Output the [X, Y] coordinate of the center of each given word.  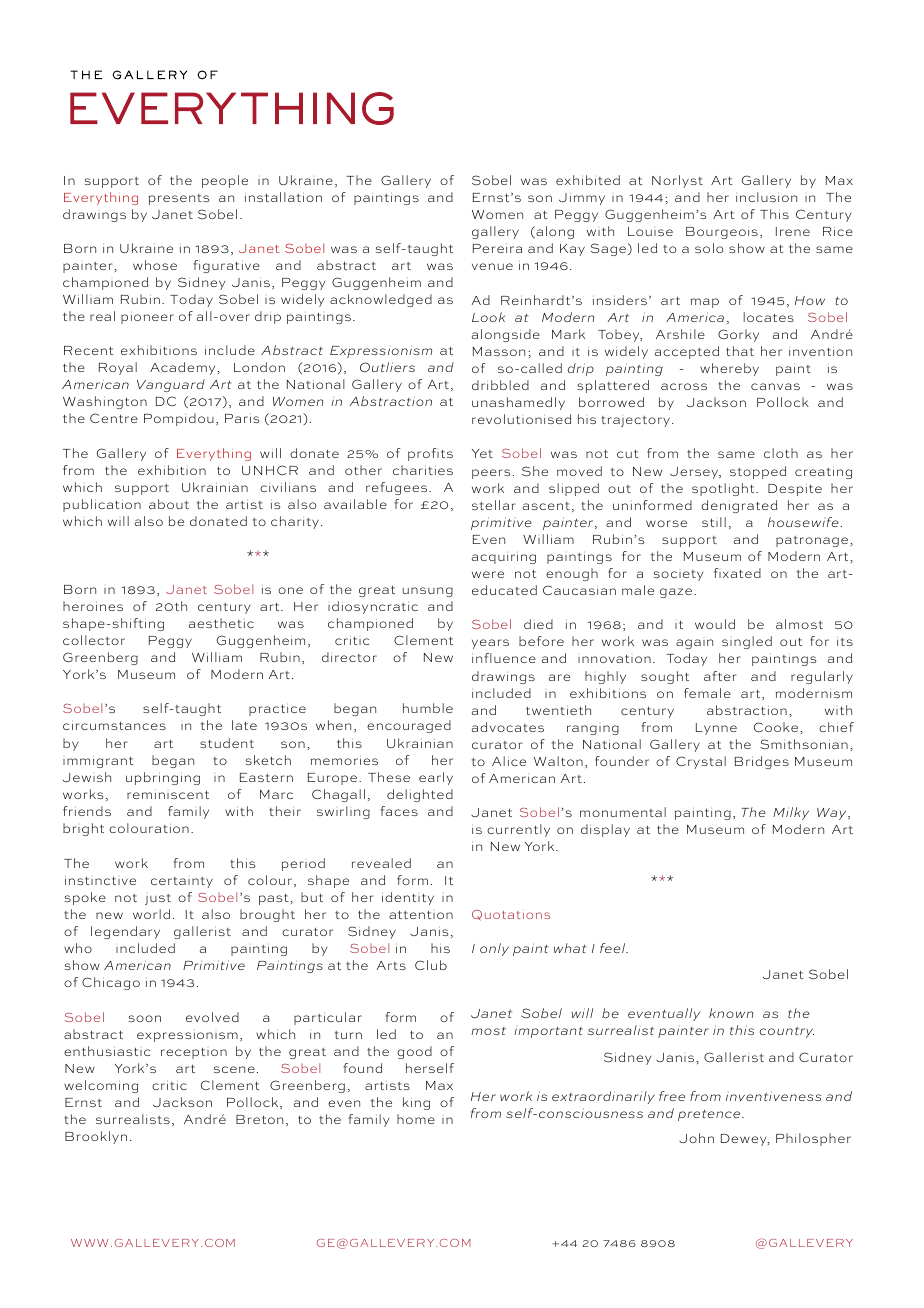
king [416, 1103]
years [490, 644]
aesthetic [221, 623]
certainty [182, 882]
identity [408, 898]
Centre [114, 418]
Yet [482, 453]
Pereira [497, 248]
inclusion [766, 197]
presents [179, 199]
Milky [791, 813]
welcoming [101, 1086]
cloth [781, 453]
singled [747, 642]
